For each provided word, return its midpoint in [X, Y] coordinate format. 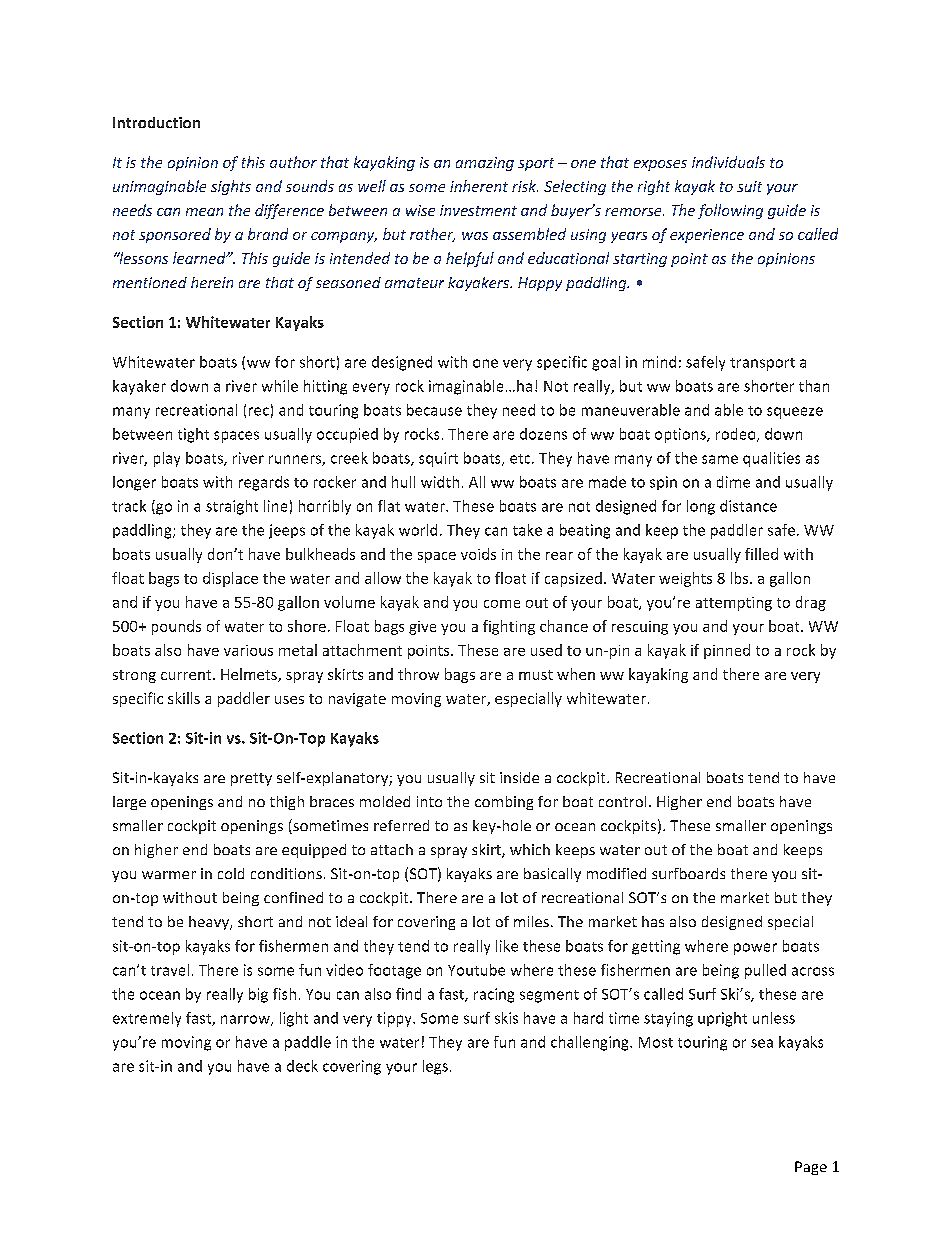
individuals [728, 162]
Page [811, 1168]
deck [302, 1066]
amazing [485, 164]
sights [231, 187]
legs [435, 1067]
